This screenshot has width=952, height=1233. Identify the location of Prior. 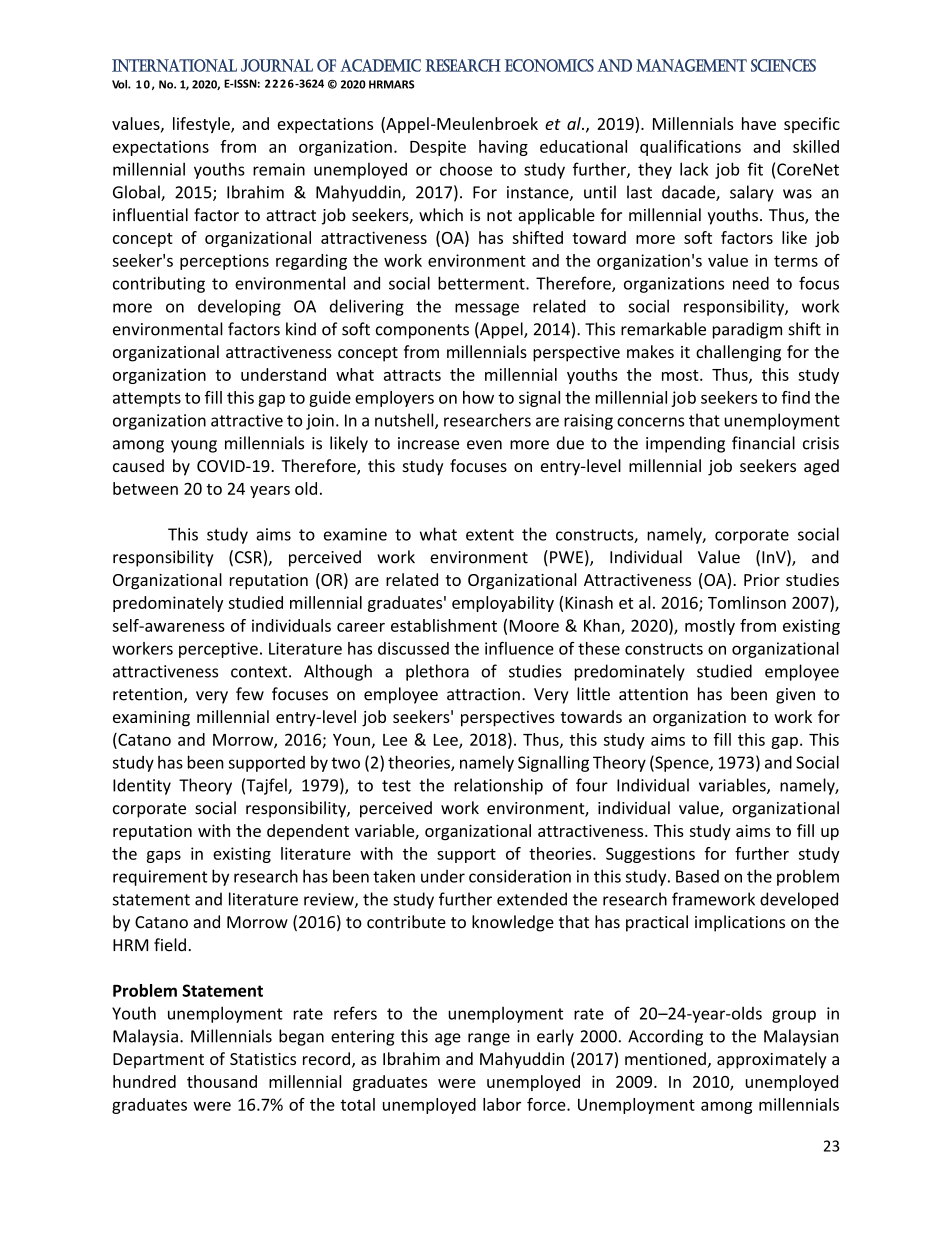
(762, 580).
